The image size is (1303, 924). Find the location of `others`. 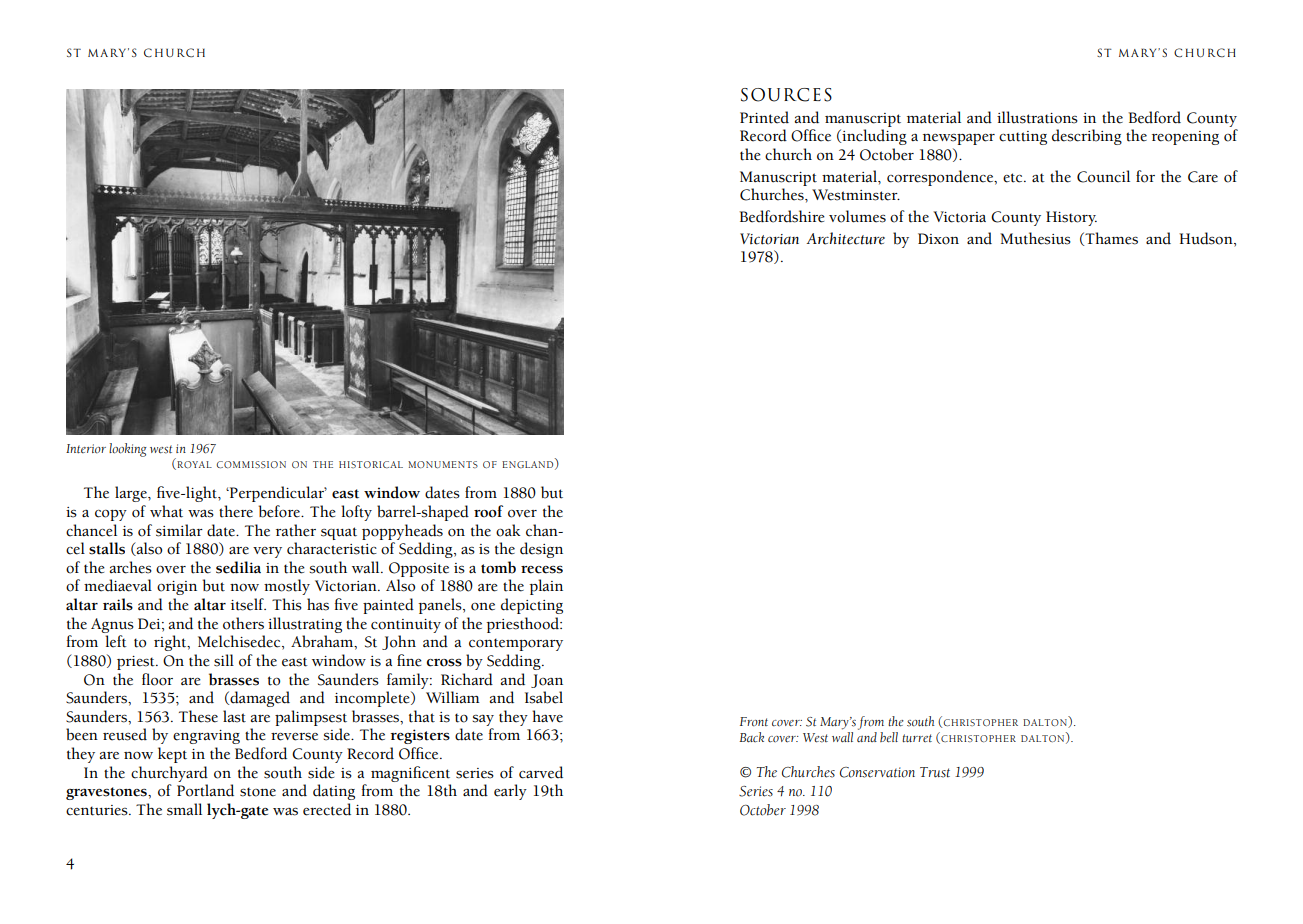

others is located at coordinates (243, 623).
